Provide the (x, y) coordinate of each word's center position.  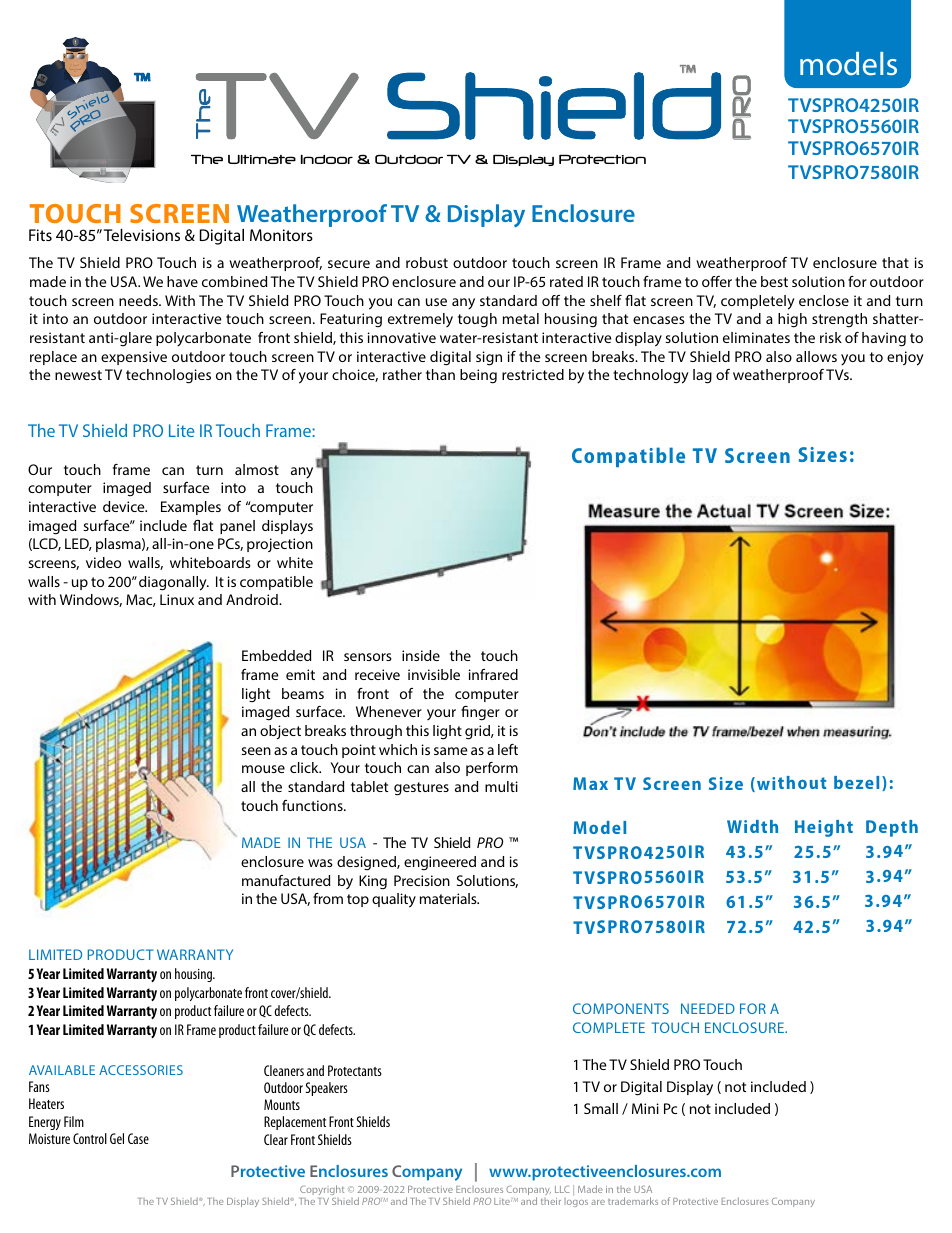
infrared (493, 674)
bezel (856, 782)
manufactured (286, 880)
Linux (177, 599)
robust (427, 262)
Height (824, 828)
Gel (117, 1138)
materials (449, 898)
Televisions (142, 235)
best (774, 281)
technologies (168, 376)
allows (816, 356)
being (478, 376)
